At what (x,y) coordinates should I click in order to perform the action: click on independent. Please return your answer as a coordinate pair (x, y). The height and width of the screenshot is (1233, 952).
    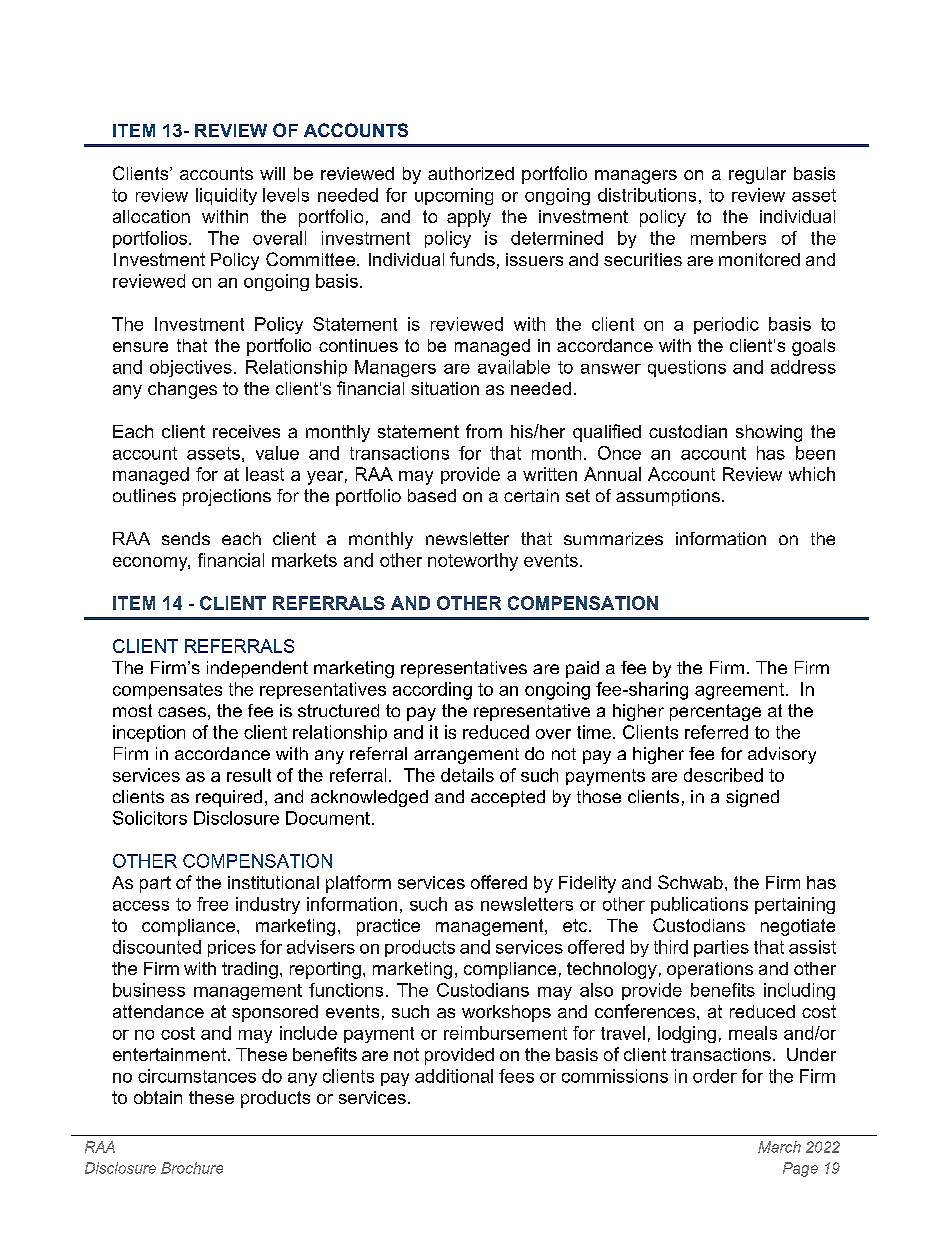
    Looking at the image, I should click on (257, 669).
